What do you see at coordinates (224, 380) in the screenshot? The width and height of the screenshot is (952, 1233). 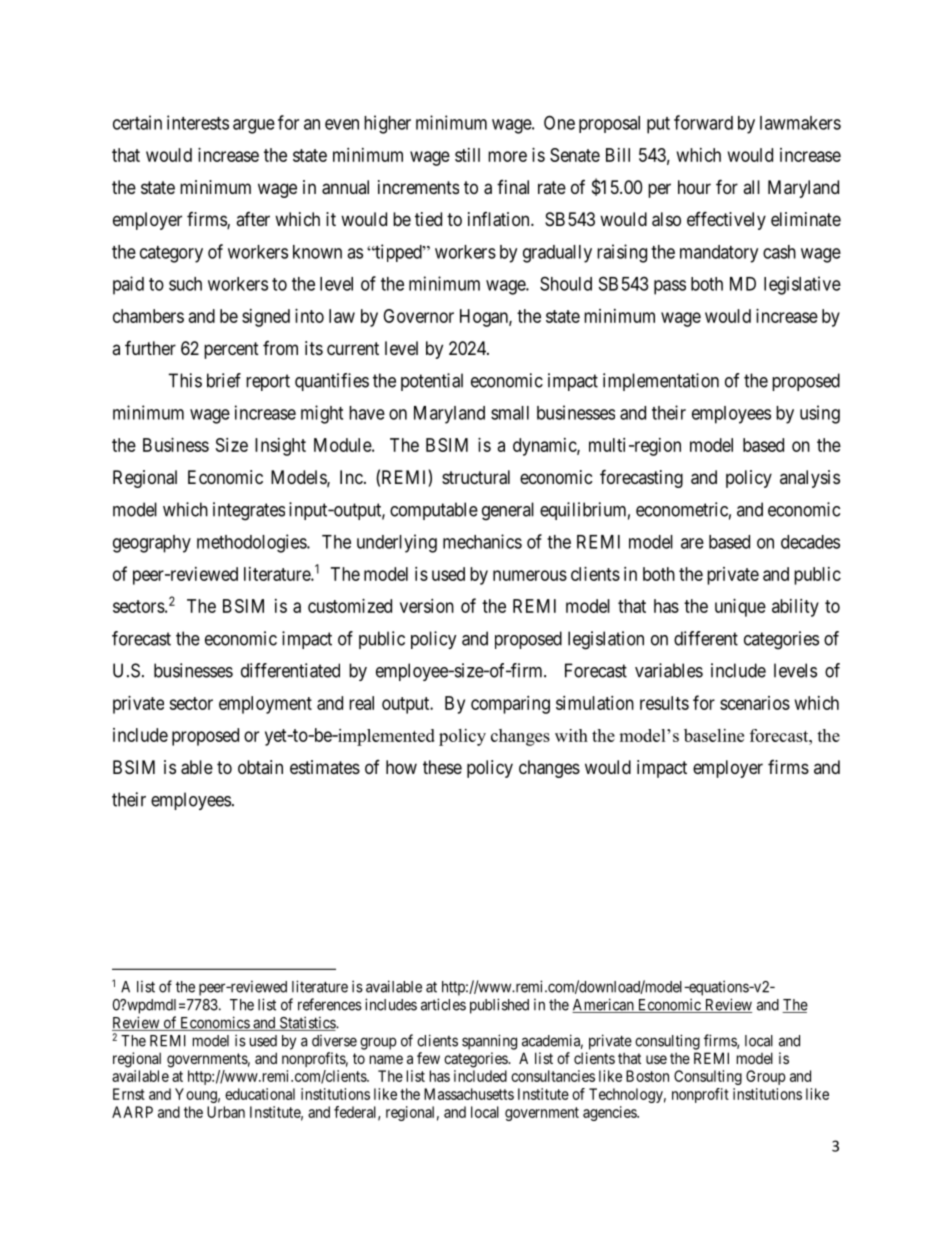 I see `brief` at bounding box center [224, 380].
